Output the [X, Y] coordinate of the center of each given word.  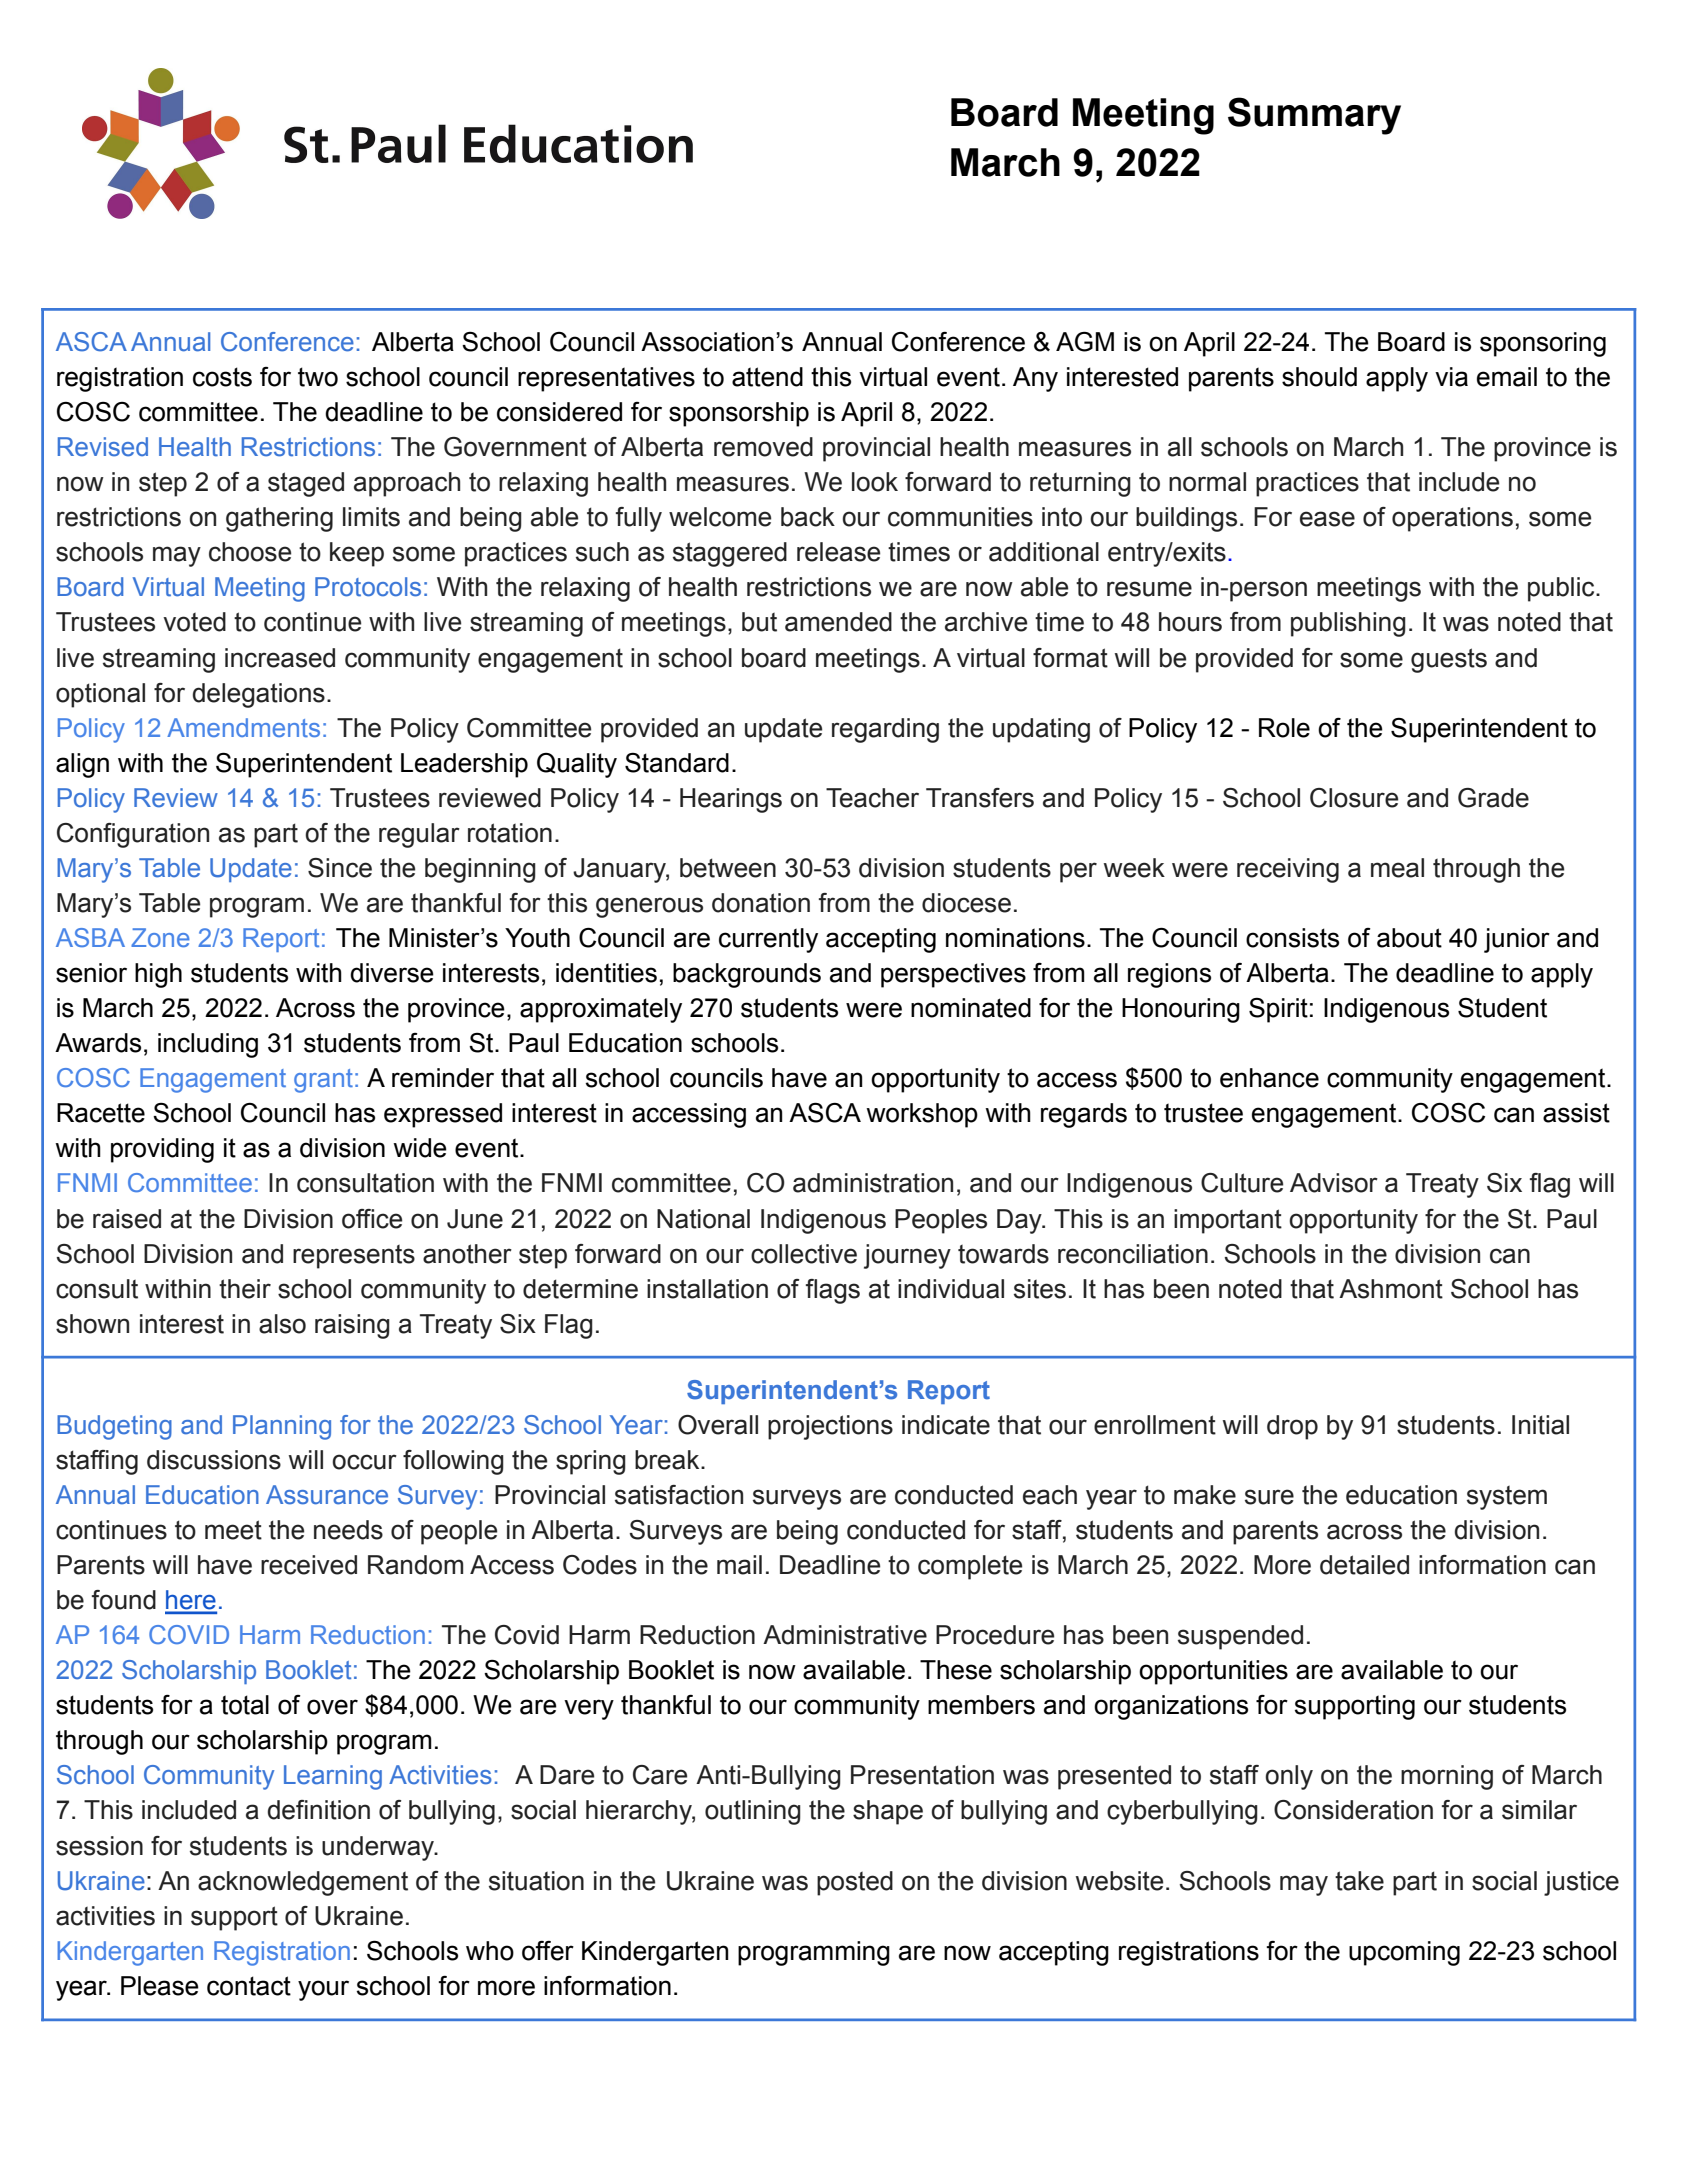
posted [855, 1883]
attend [767, 377]
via [1451, 377]
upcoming [1404, 1953]
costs [222, 377]
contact [249, 1986]
